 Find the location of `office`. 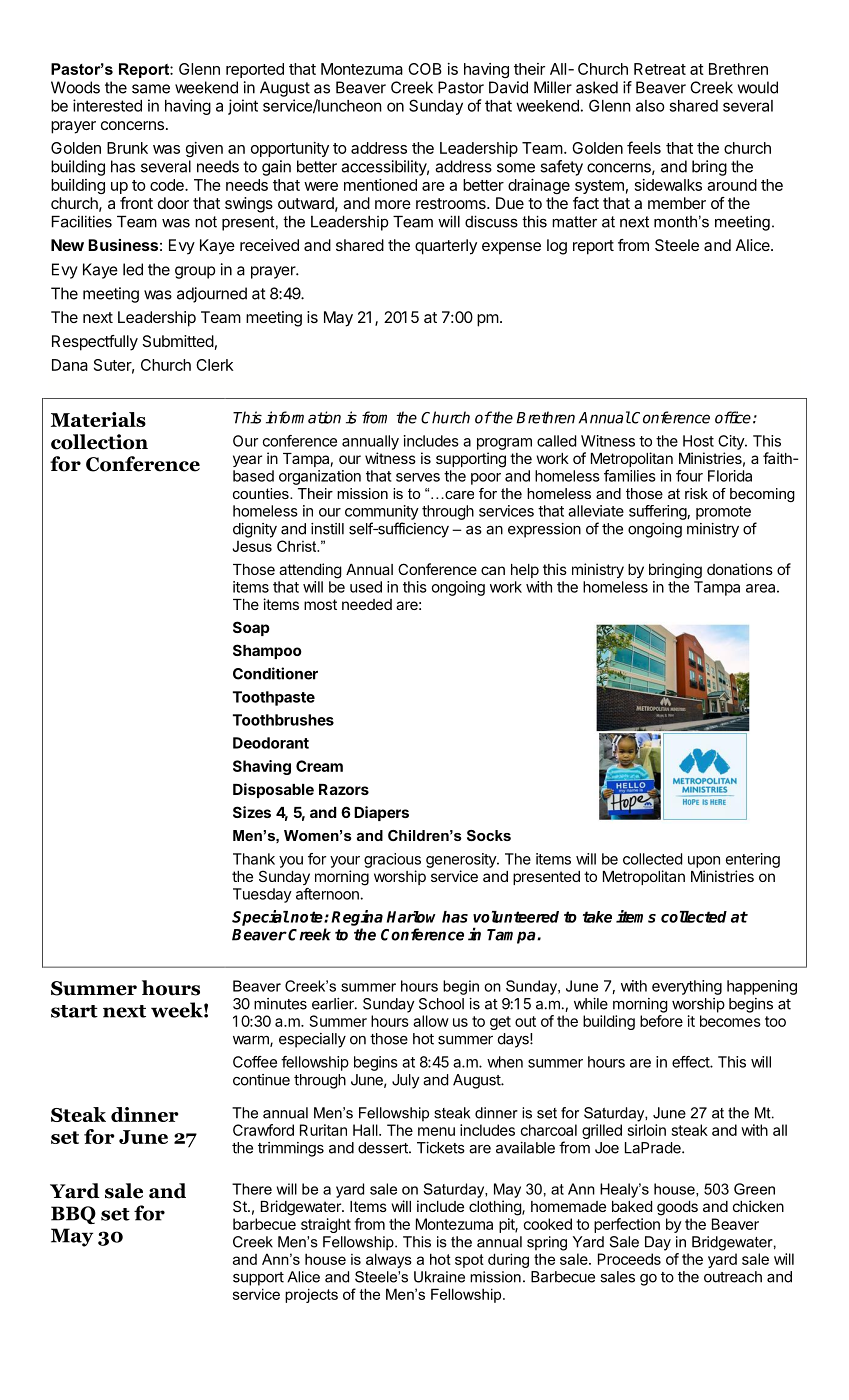

office is located at coordinates (733, 417).
